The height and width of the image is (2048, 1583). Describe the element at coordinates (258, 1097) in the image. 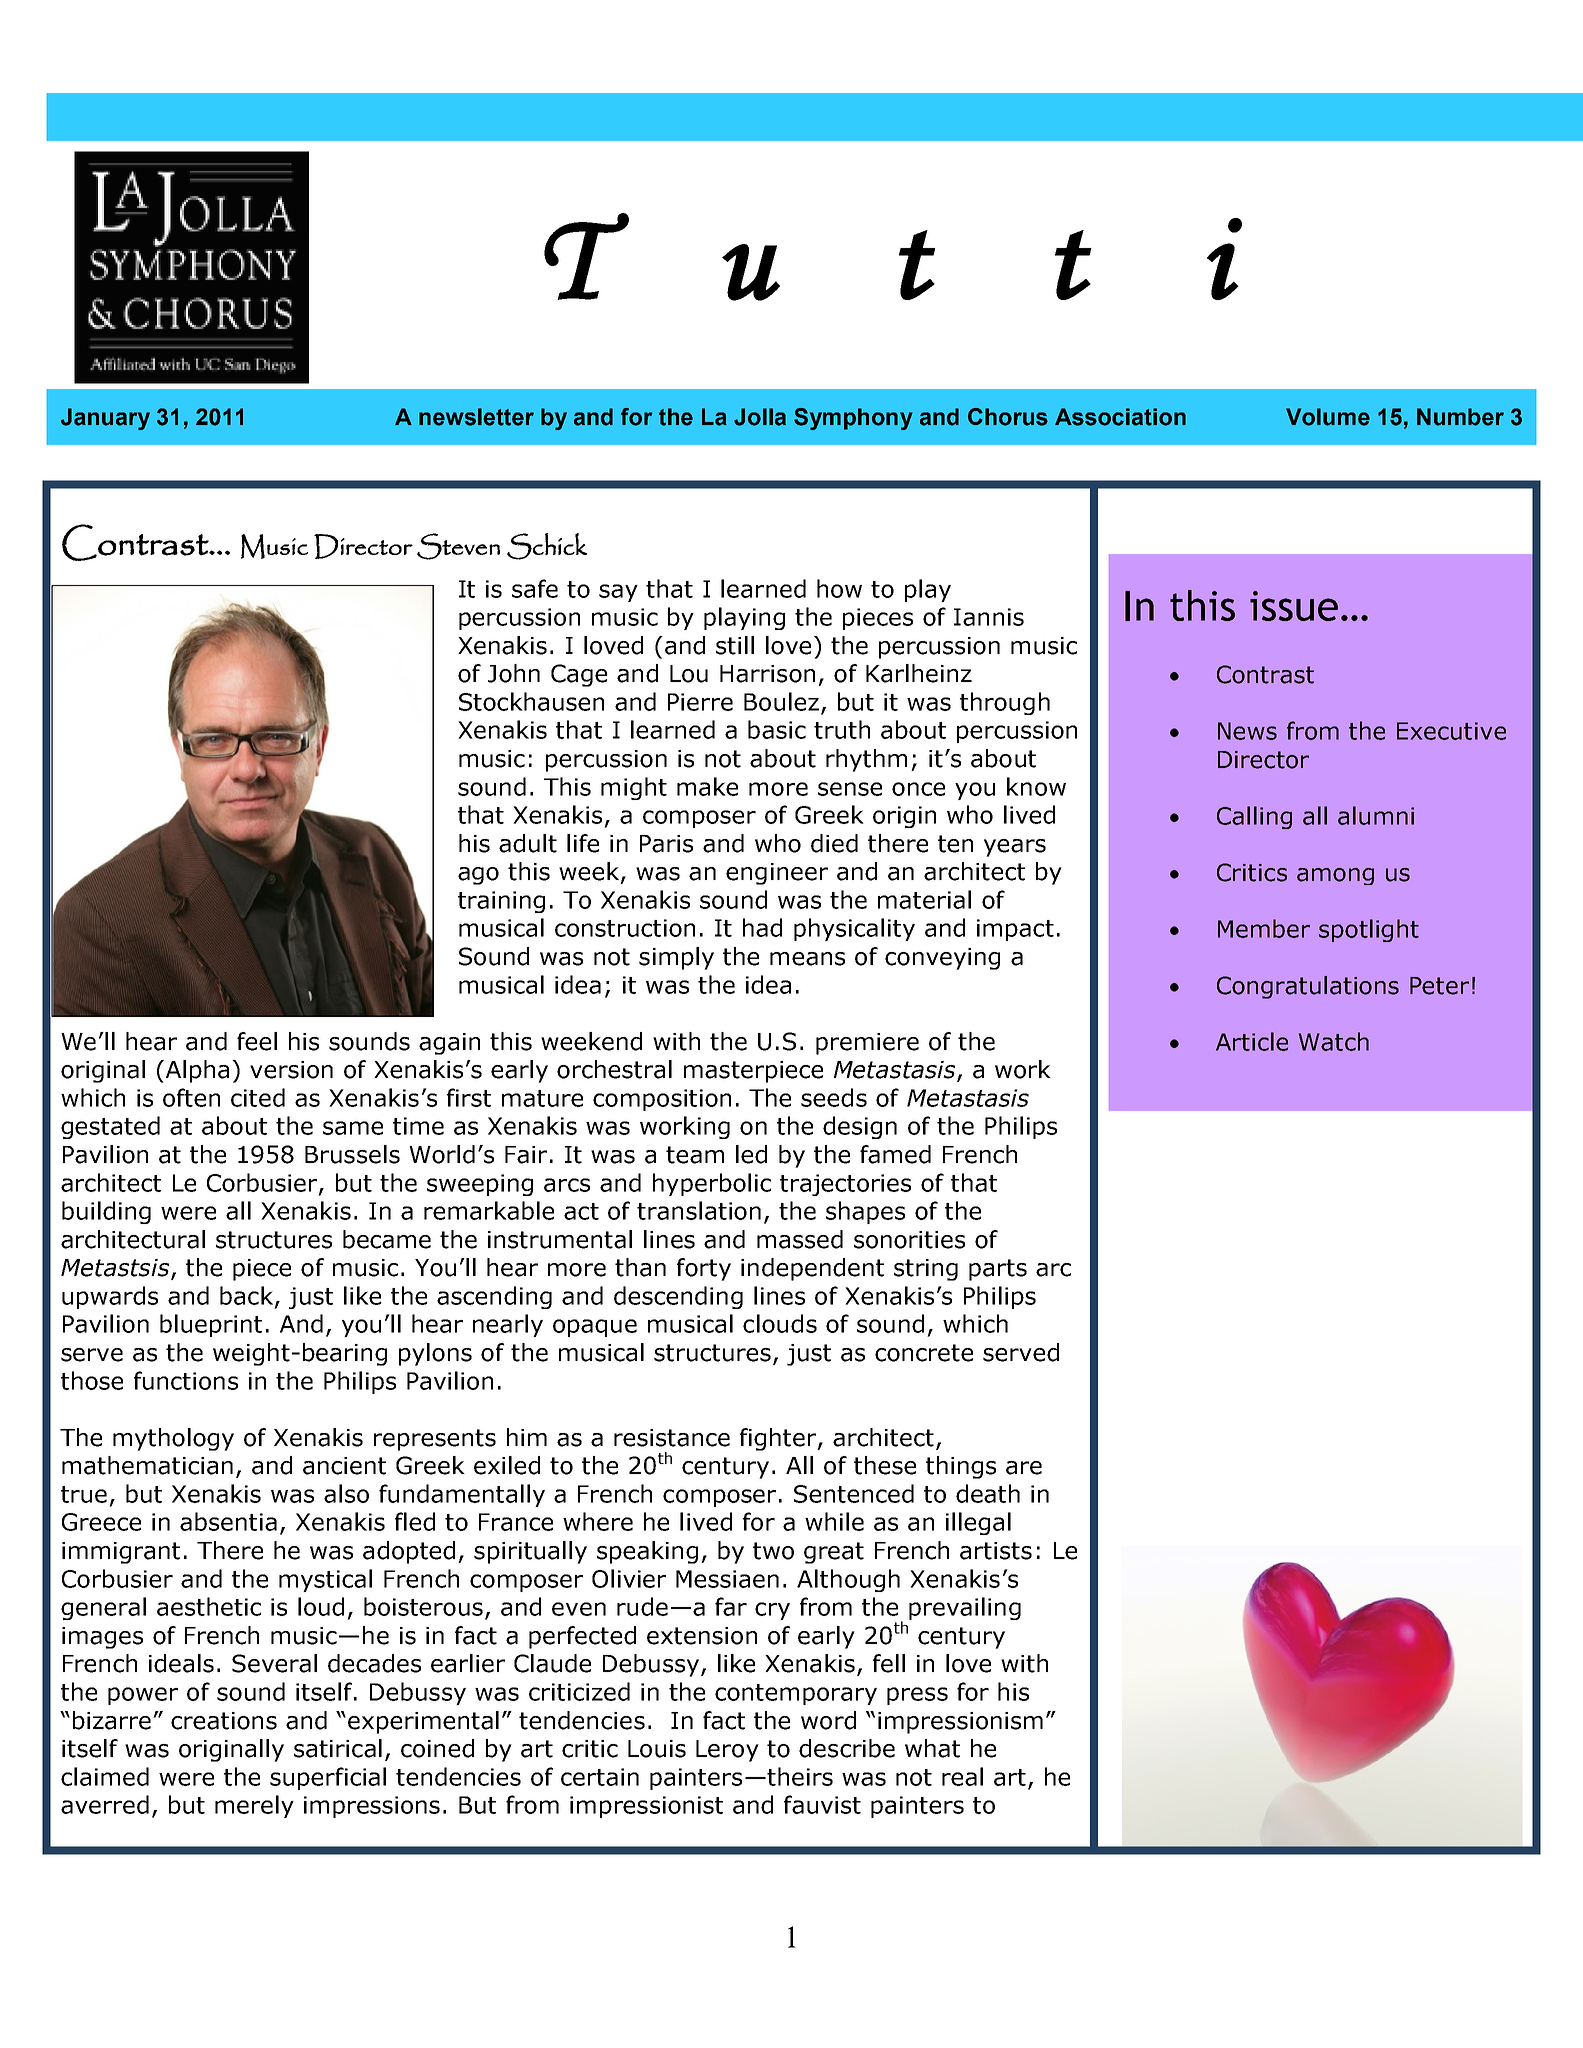

I see `cited` at that location.
